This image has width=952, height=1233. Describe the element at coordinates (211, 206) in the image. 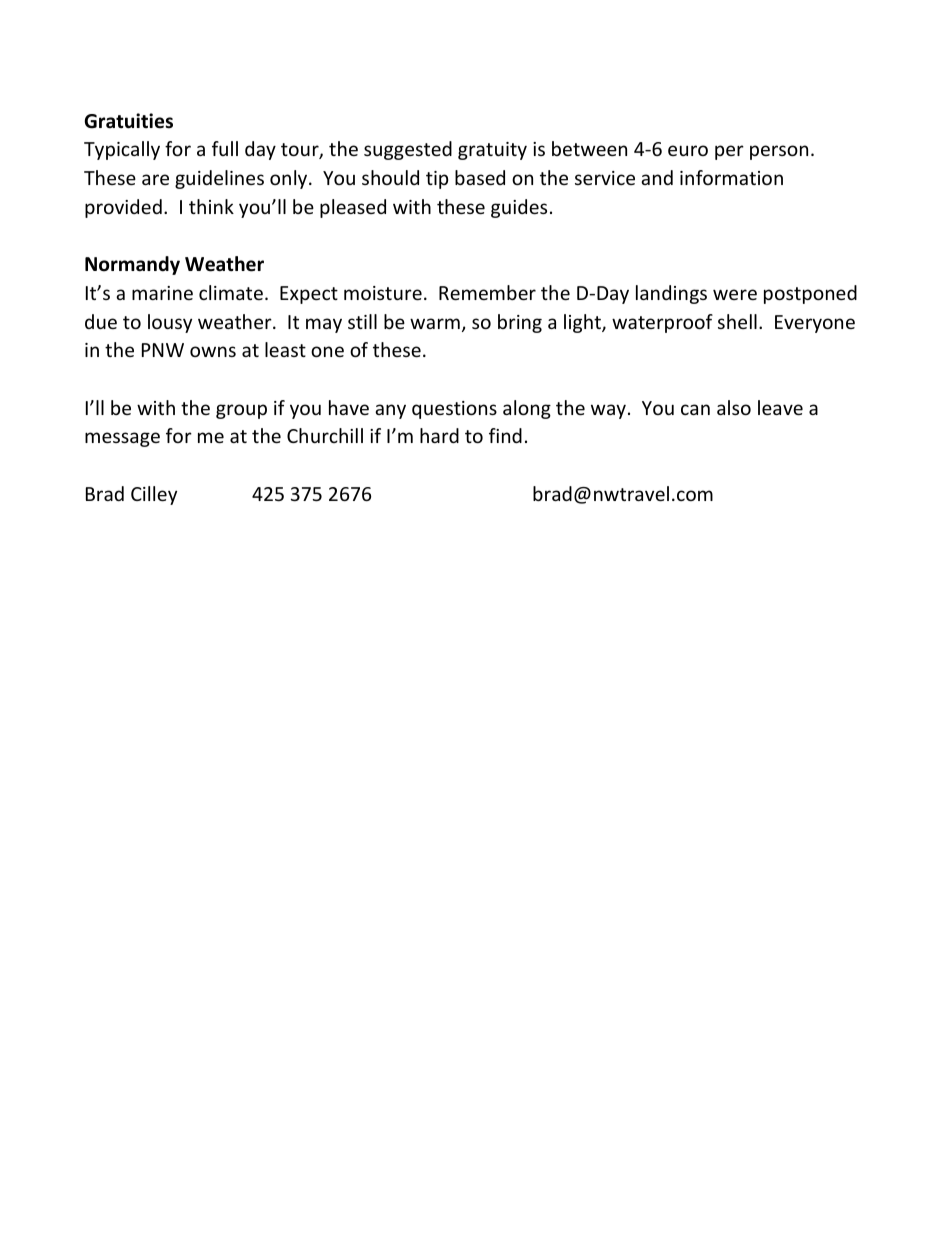

I see `think` at that location.
